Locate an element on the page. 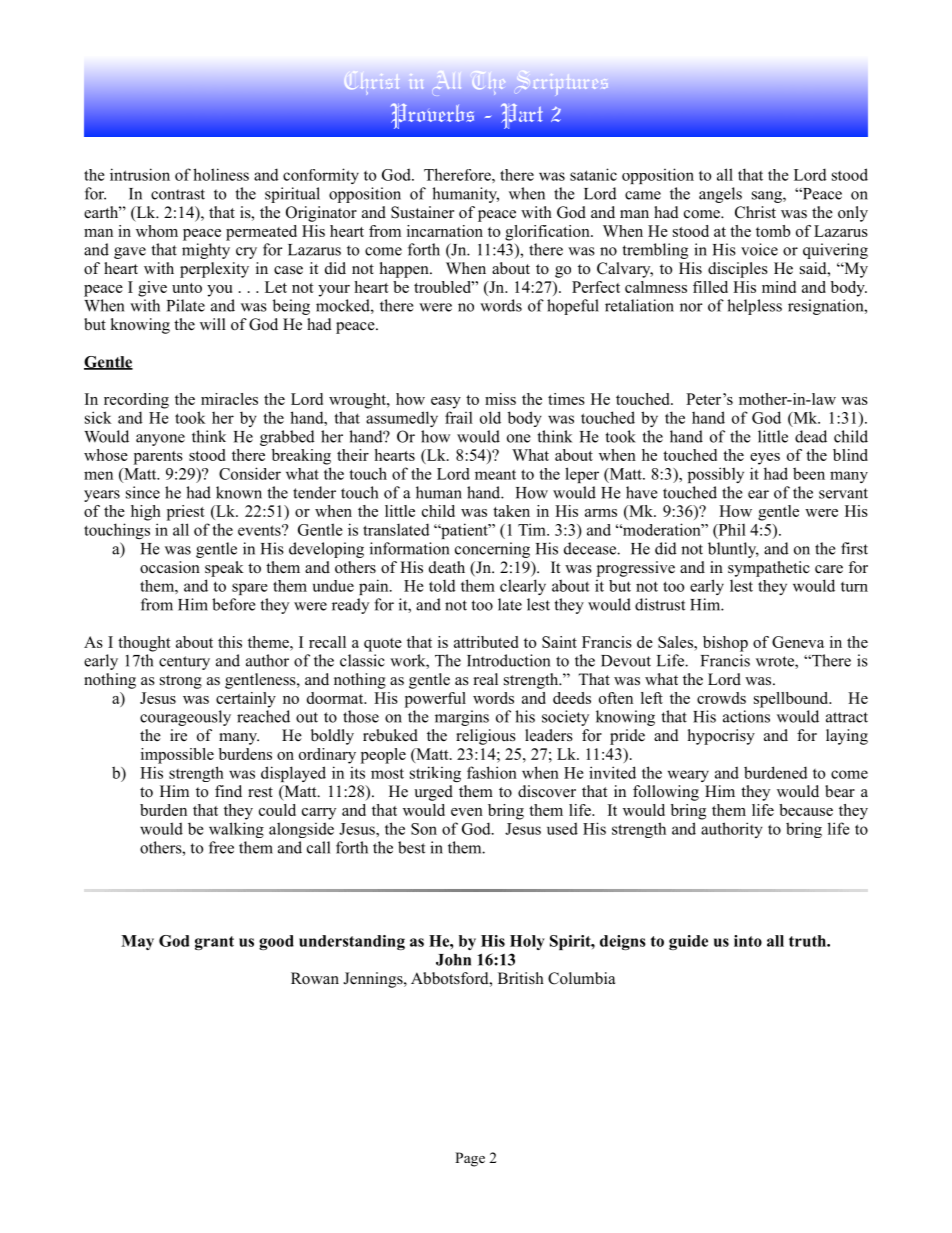  margins is located at coordinates (462, 718).
